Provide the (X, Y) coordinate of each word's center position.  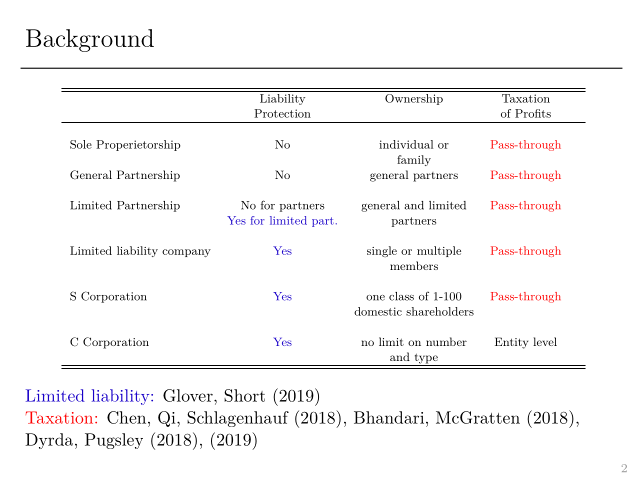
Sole (81, 144)
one (375, 298)
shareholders (440, 311)
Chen (128, 417)
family (414, 160)
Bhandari (389, 417)
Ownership (414, 98)
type (426, 360)
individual (406, 144)
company (186, 253)
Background (90, 40)
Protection (282, 113)
